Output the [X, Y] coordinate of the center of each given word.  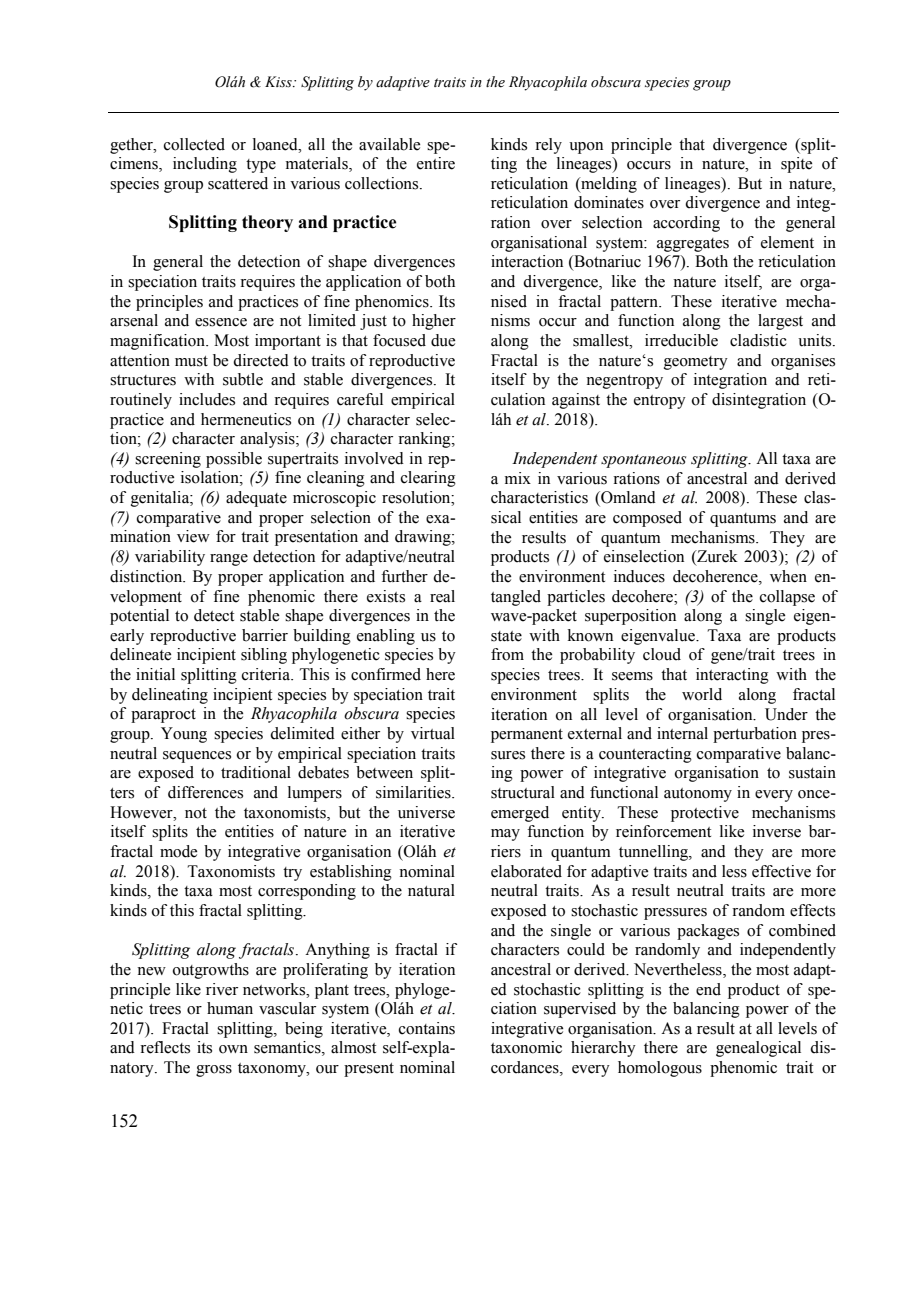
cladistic [758, 340]
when [788, 576]
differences [205, 792]
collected [194, 144]
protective [705, 814]
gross [214, 1071]
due [443, 340]
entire [436, 163]
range [229, 560]
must [191, 361]
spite [796, 165]
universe [426, 812]
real [442, 596]
